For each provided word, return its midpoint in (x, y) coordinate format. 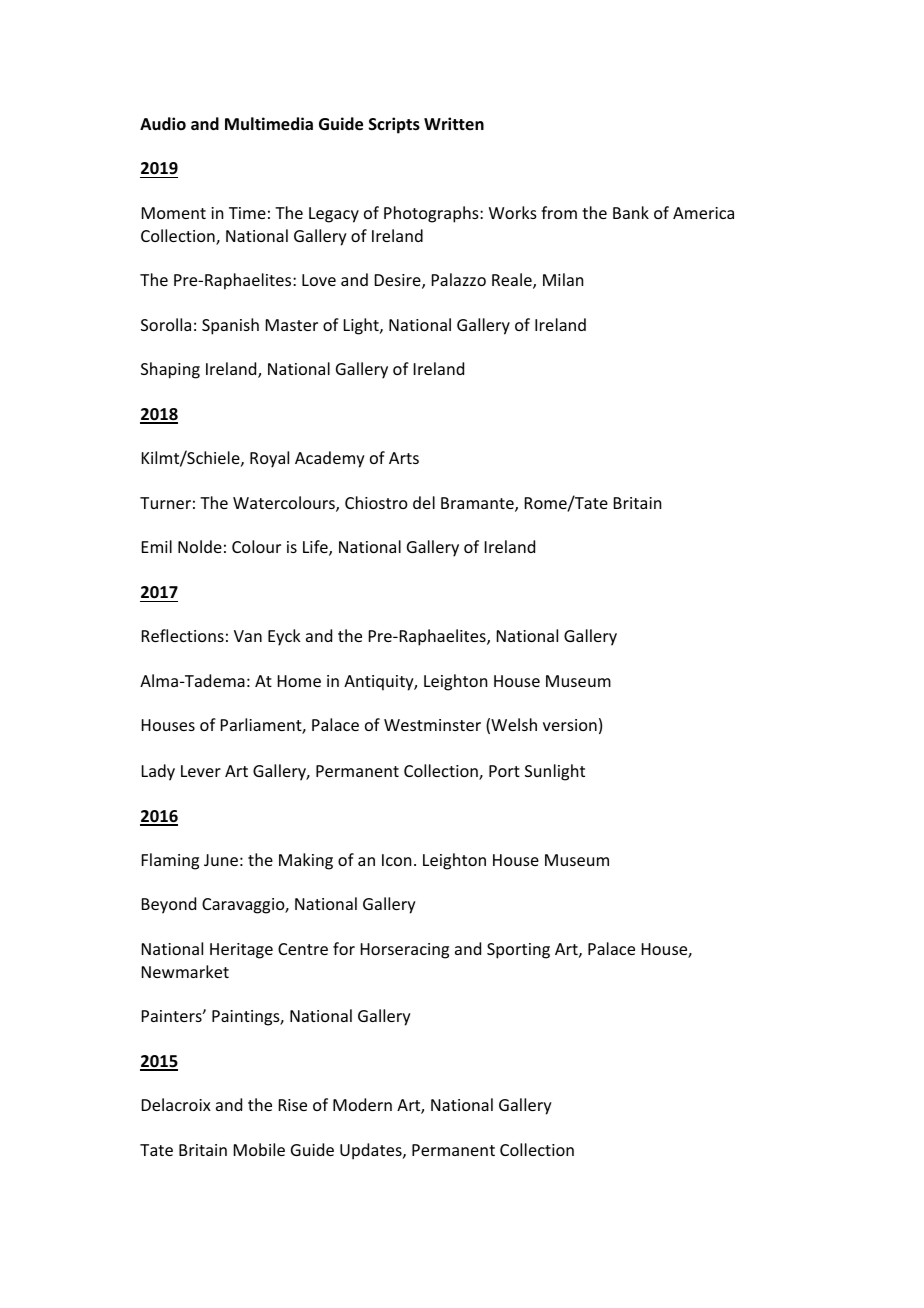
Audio (163, 124)
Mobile (259, 1149)
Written (454, 123)
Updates (372, 1151)
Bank (631, 212)
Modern (362, 1104)
